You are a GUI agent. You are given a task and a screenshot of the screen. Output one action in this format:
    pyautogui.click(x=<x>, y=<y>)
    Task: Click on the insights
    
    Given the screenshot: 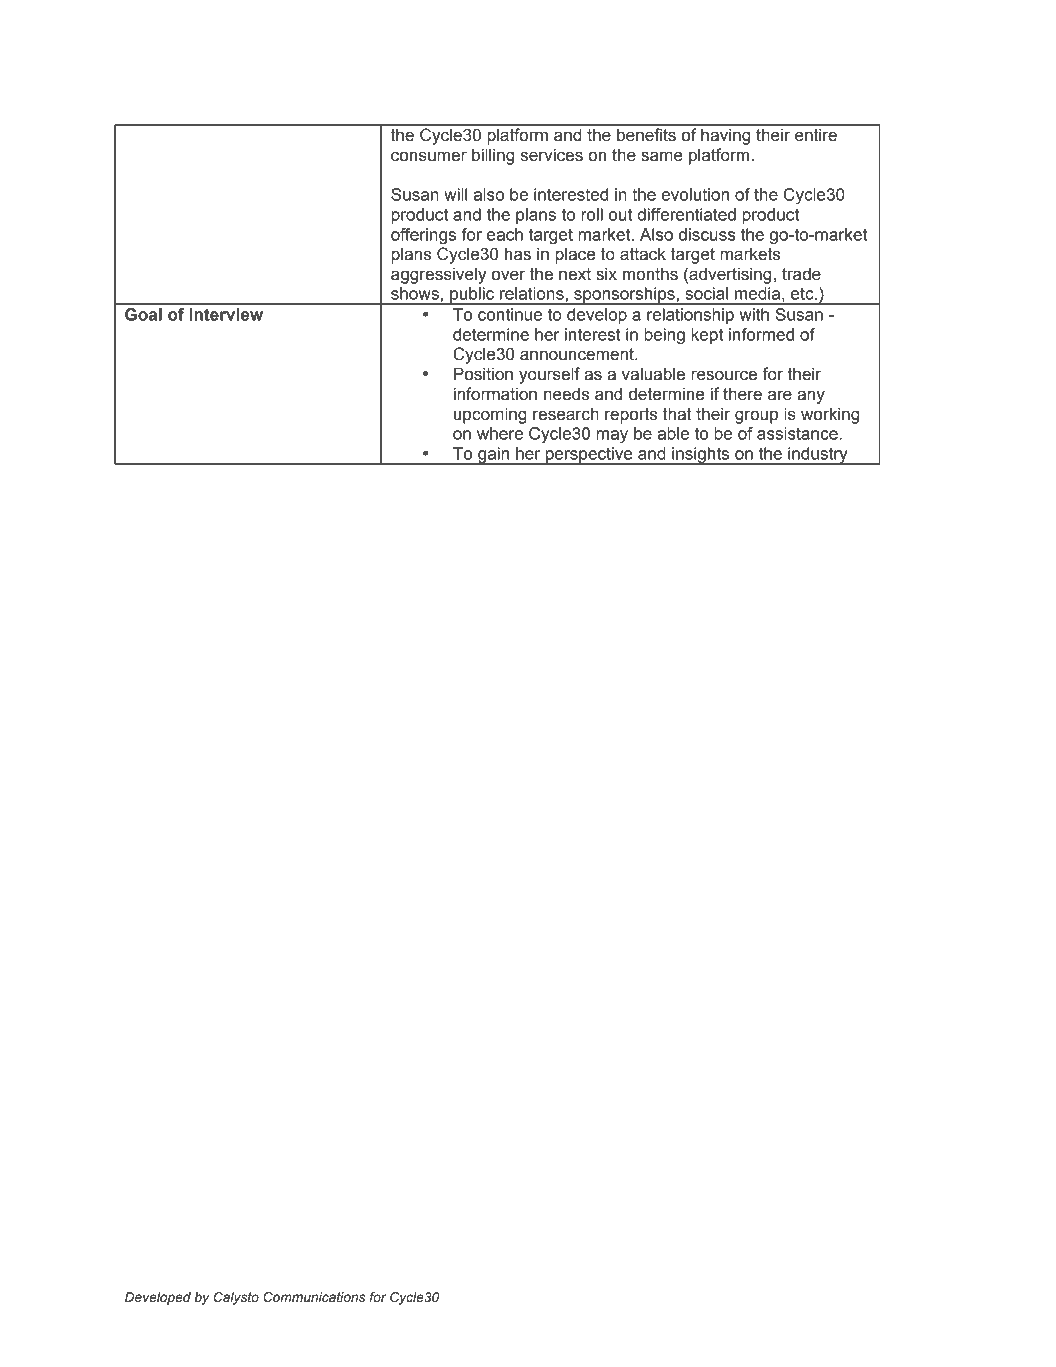 What is the action you would take?
    pyautogui.click(x=701, y=456)
